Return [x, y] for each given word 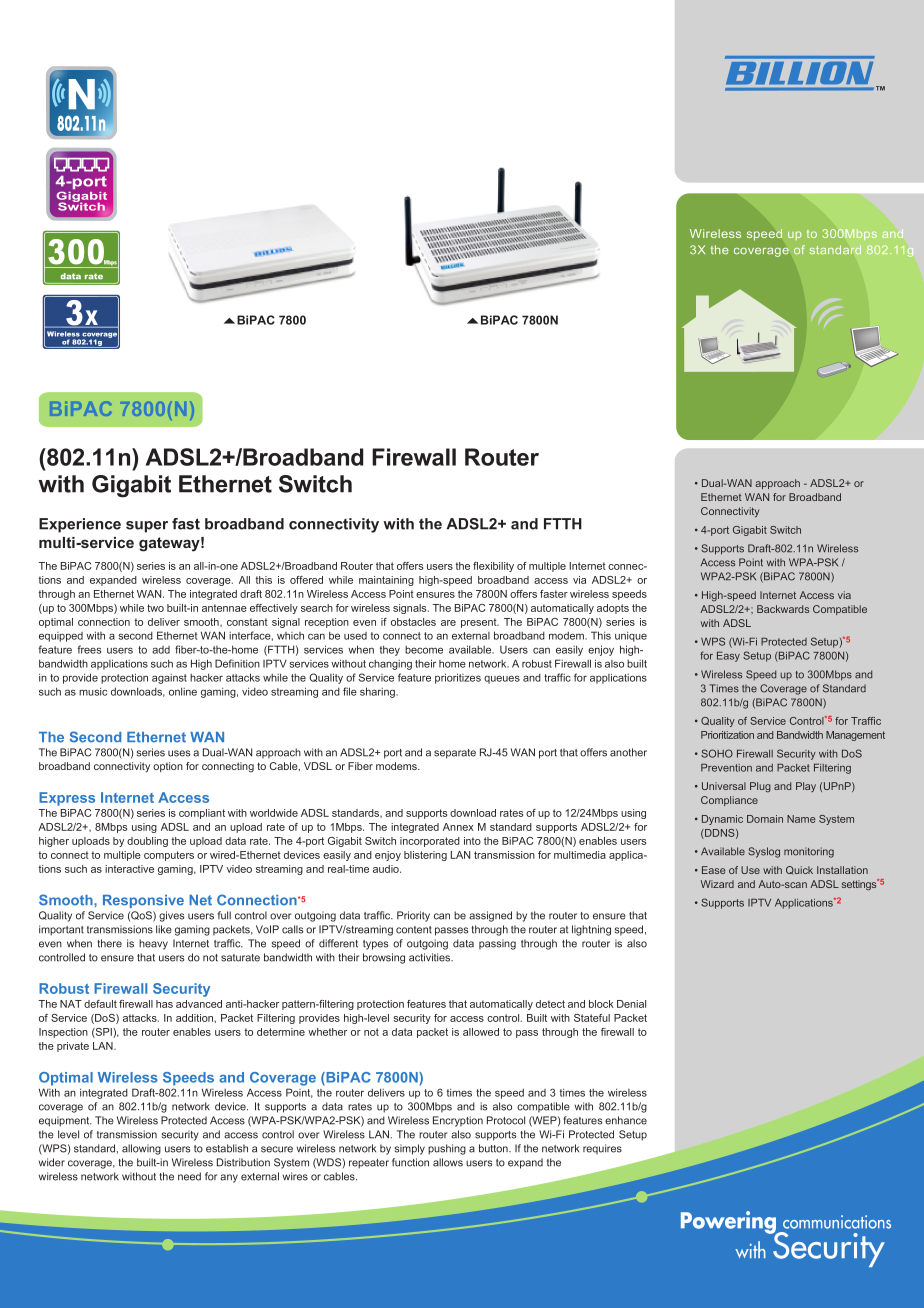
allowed [481, 1032]
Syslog [764, 852]
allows [448, 1162]
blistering [425, 856]
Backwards [783, 609]
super [147, 527]
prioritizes [458, 678]
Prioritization [727, 735]
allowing [141, 1149]
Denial [631, 1004]
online [183, 691]
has [164, 1004]
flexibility [493, 567]
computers [169, 856]
